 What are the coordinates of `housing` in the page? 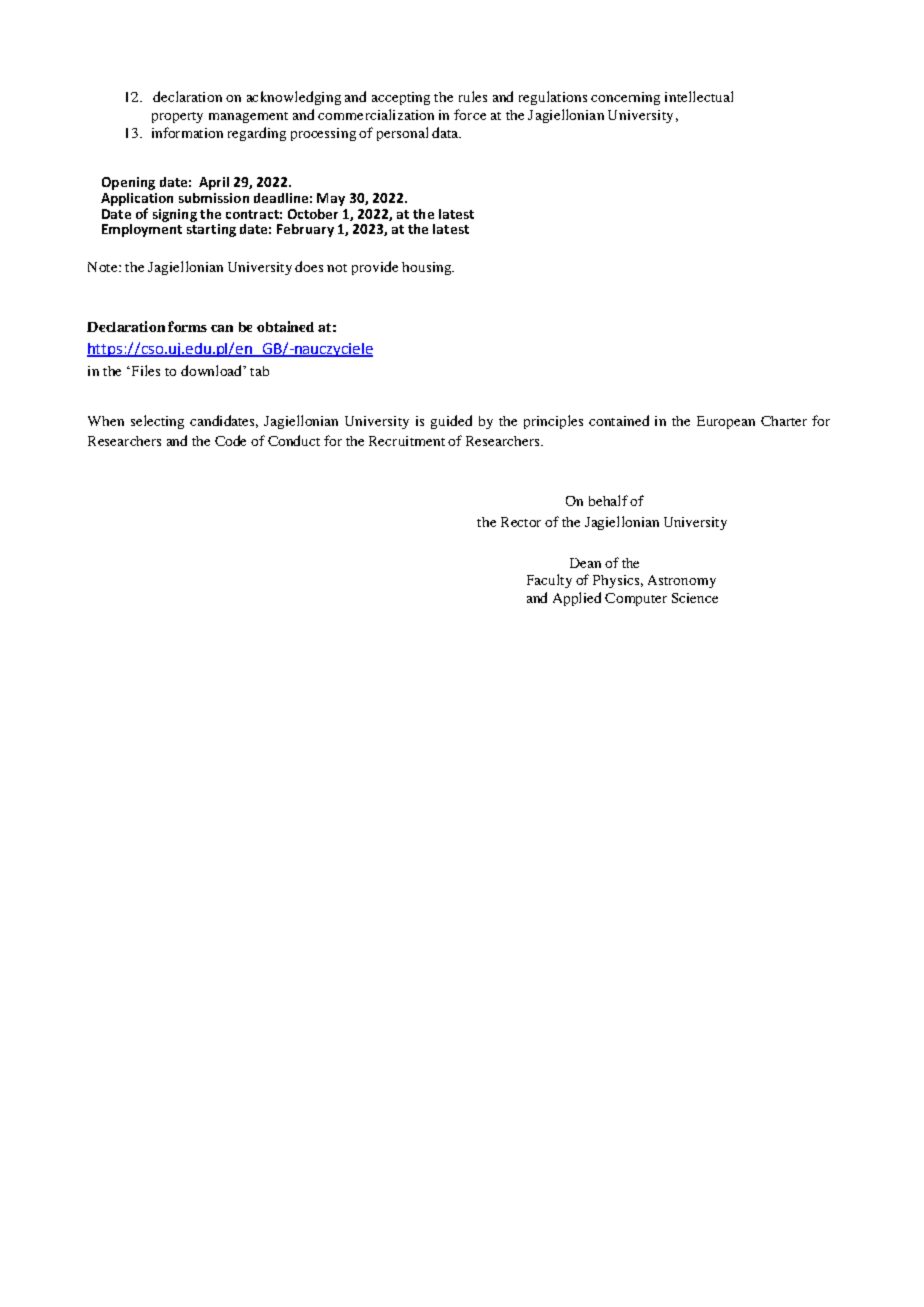 It's located at (427, 268).
